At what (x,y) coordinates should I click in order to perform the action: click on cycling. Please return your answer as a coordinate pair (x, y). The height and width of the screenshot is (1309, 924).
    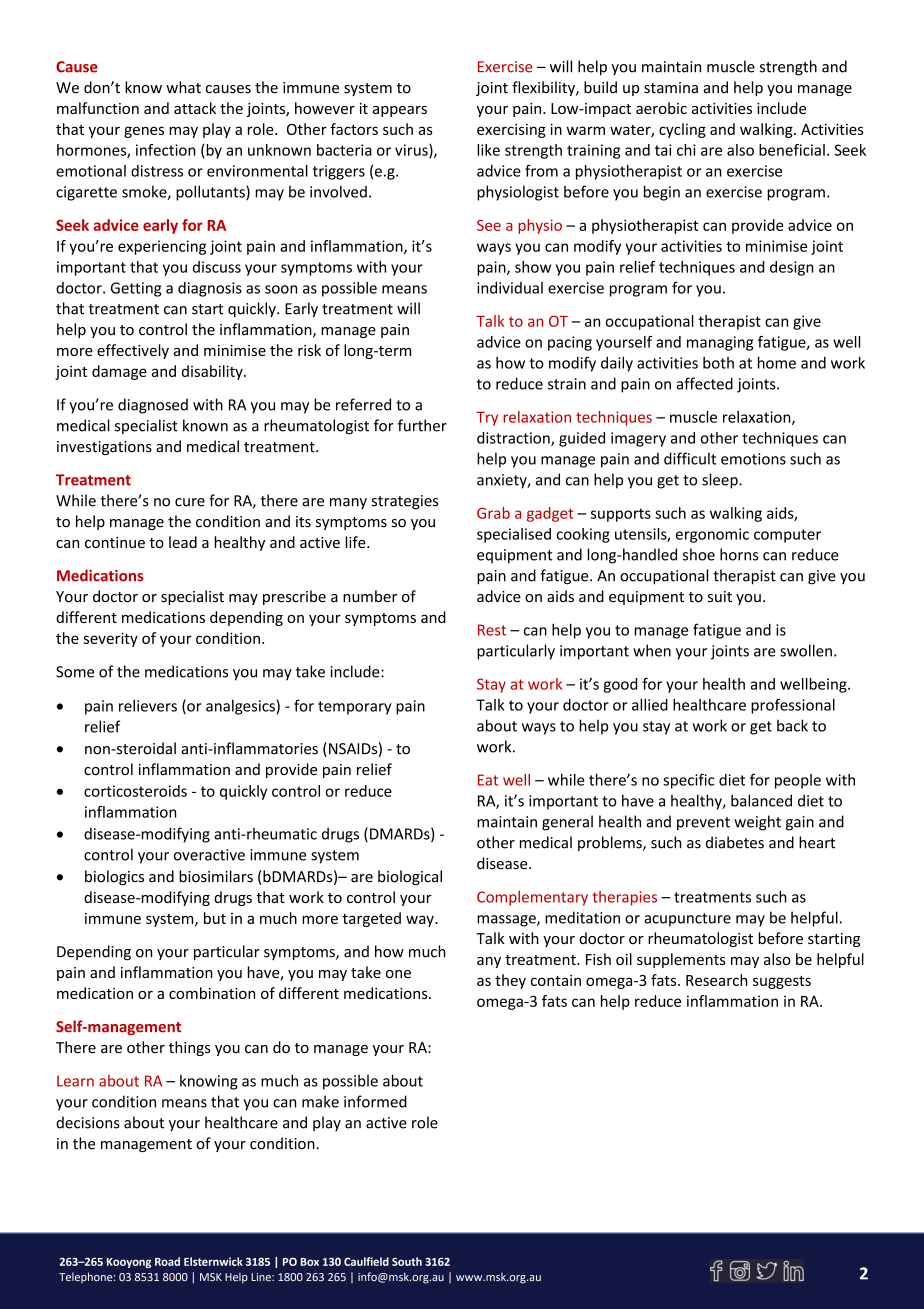
    Looking at the image, I should click on (682, 130).
